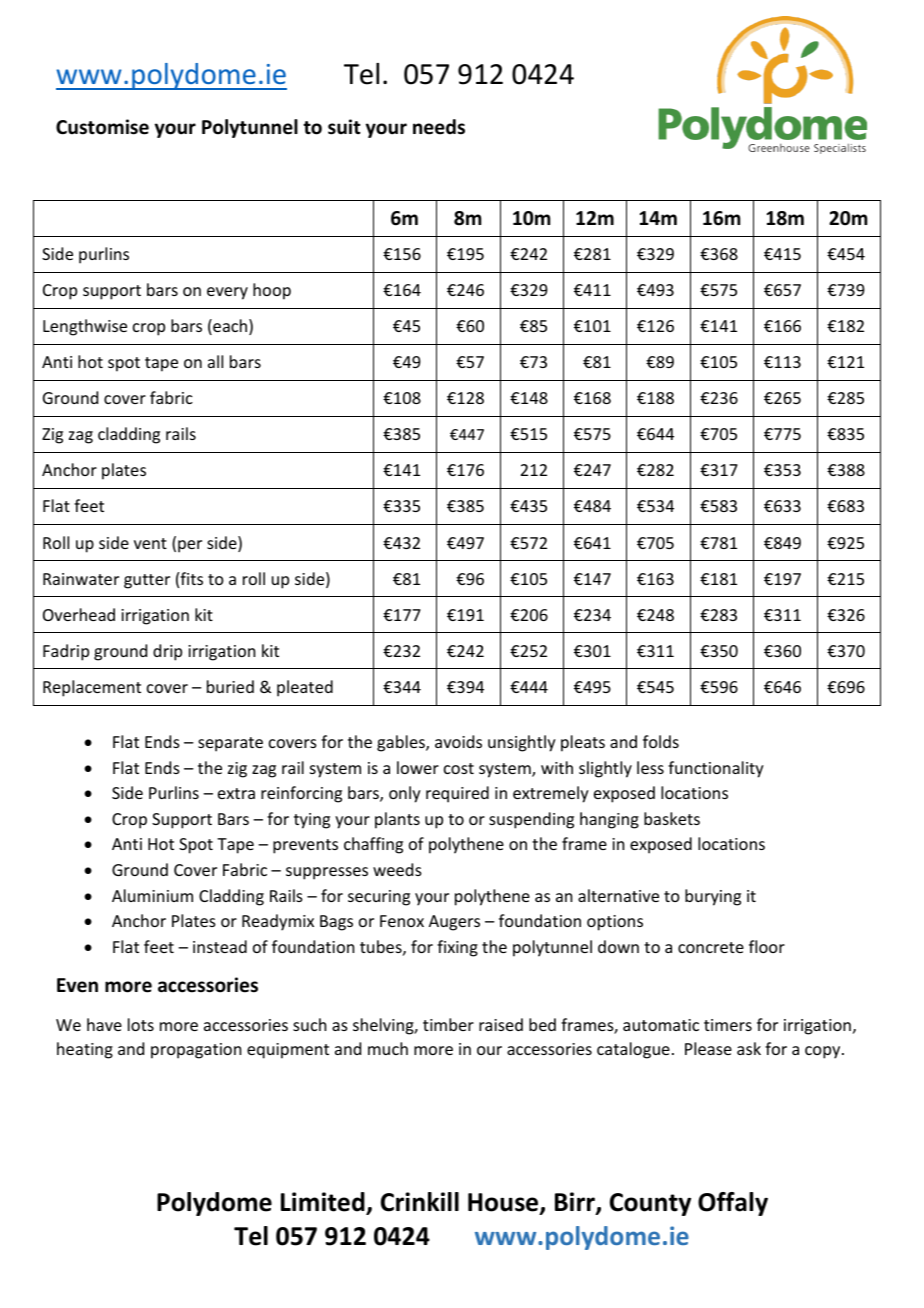  What do you see at coordinates (650, 1204) in the image?
I see `County` at bounding box center [650, 1204].
